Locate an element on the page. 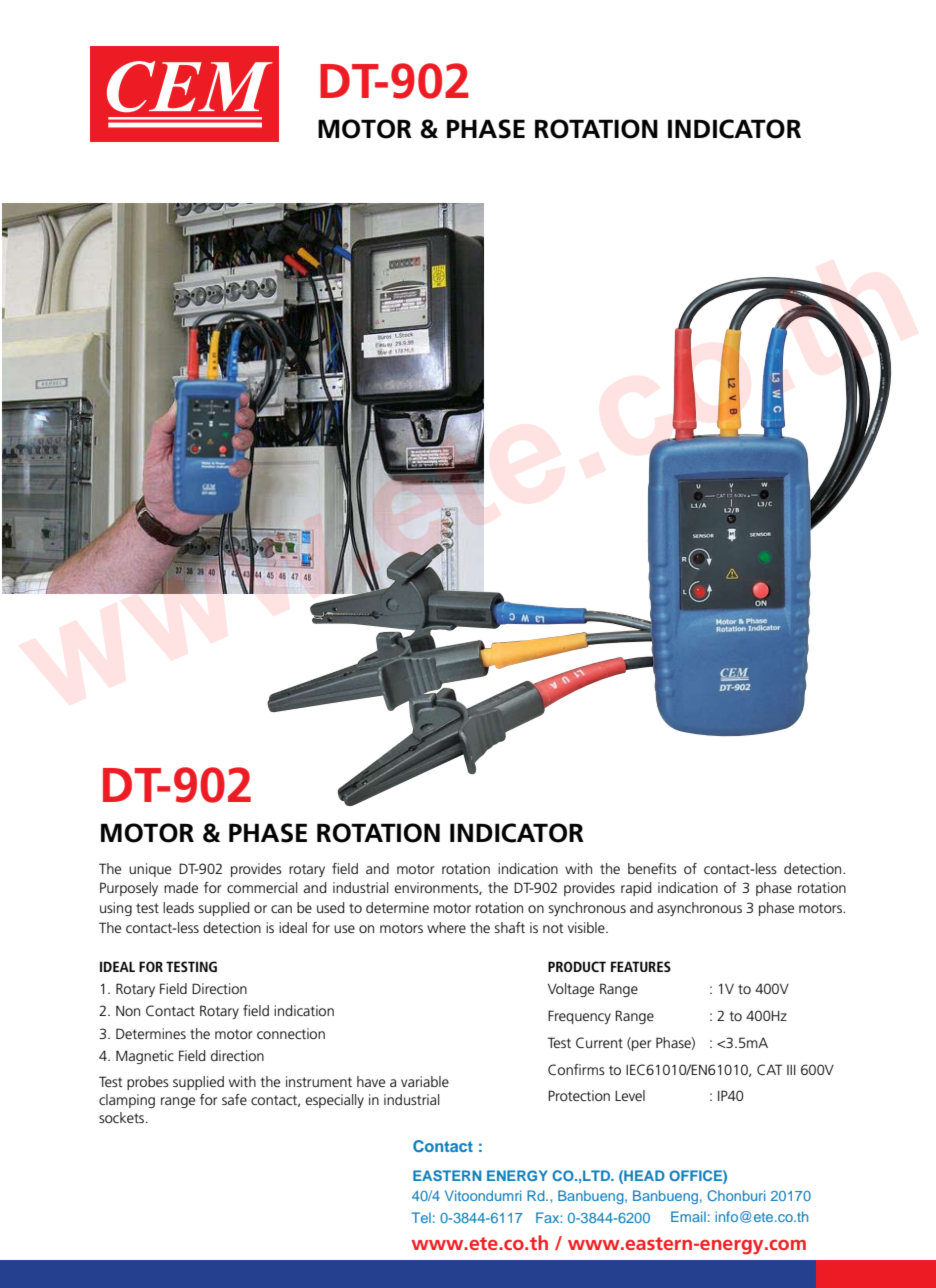 The height and width of the document is (1288, 936). where is located at coordinates (446, 927).
